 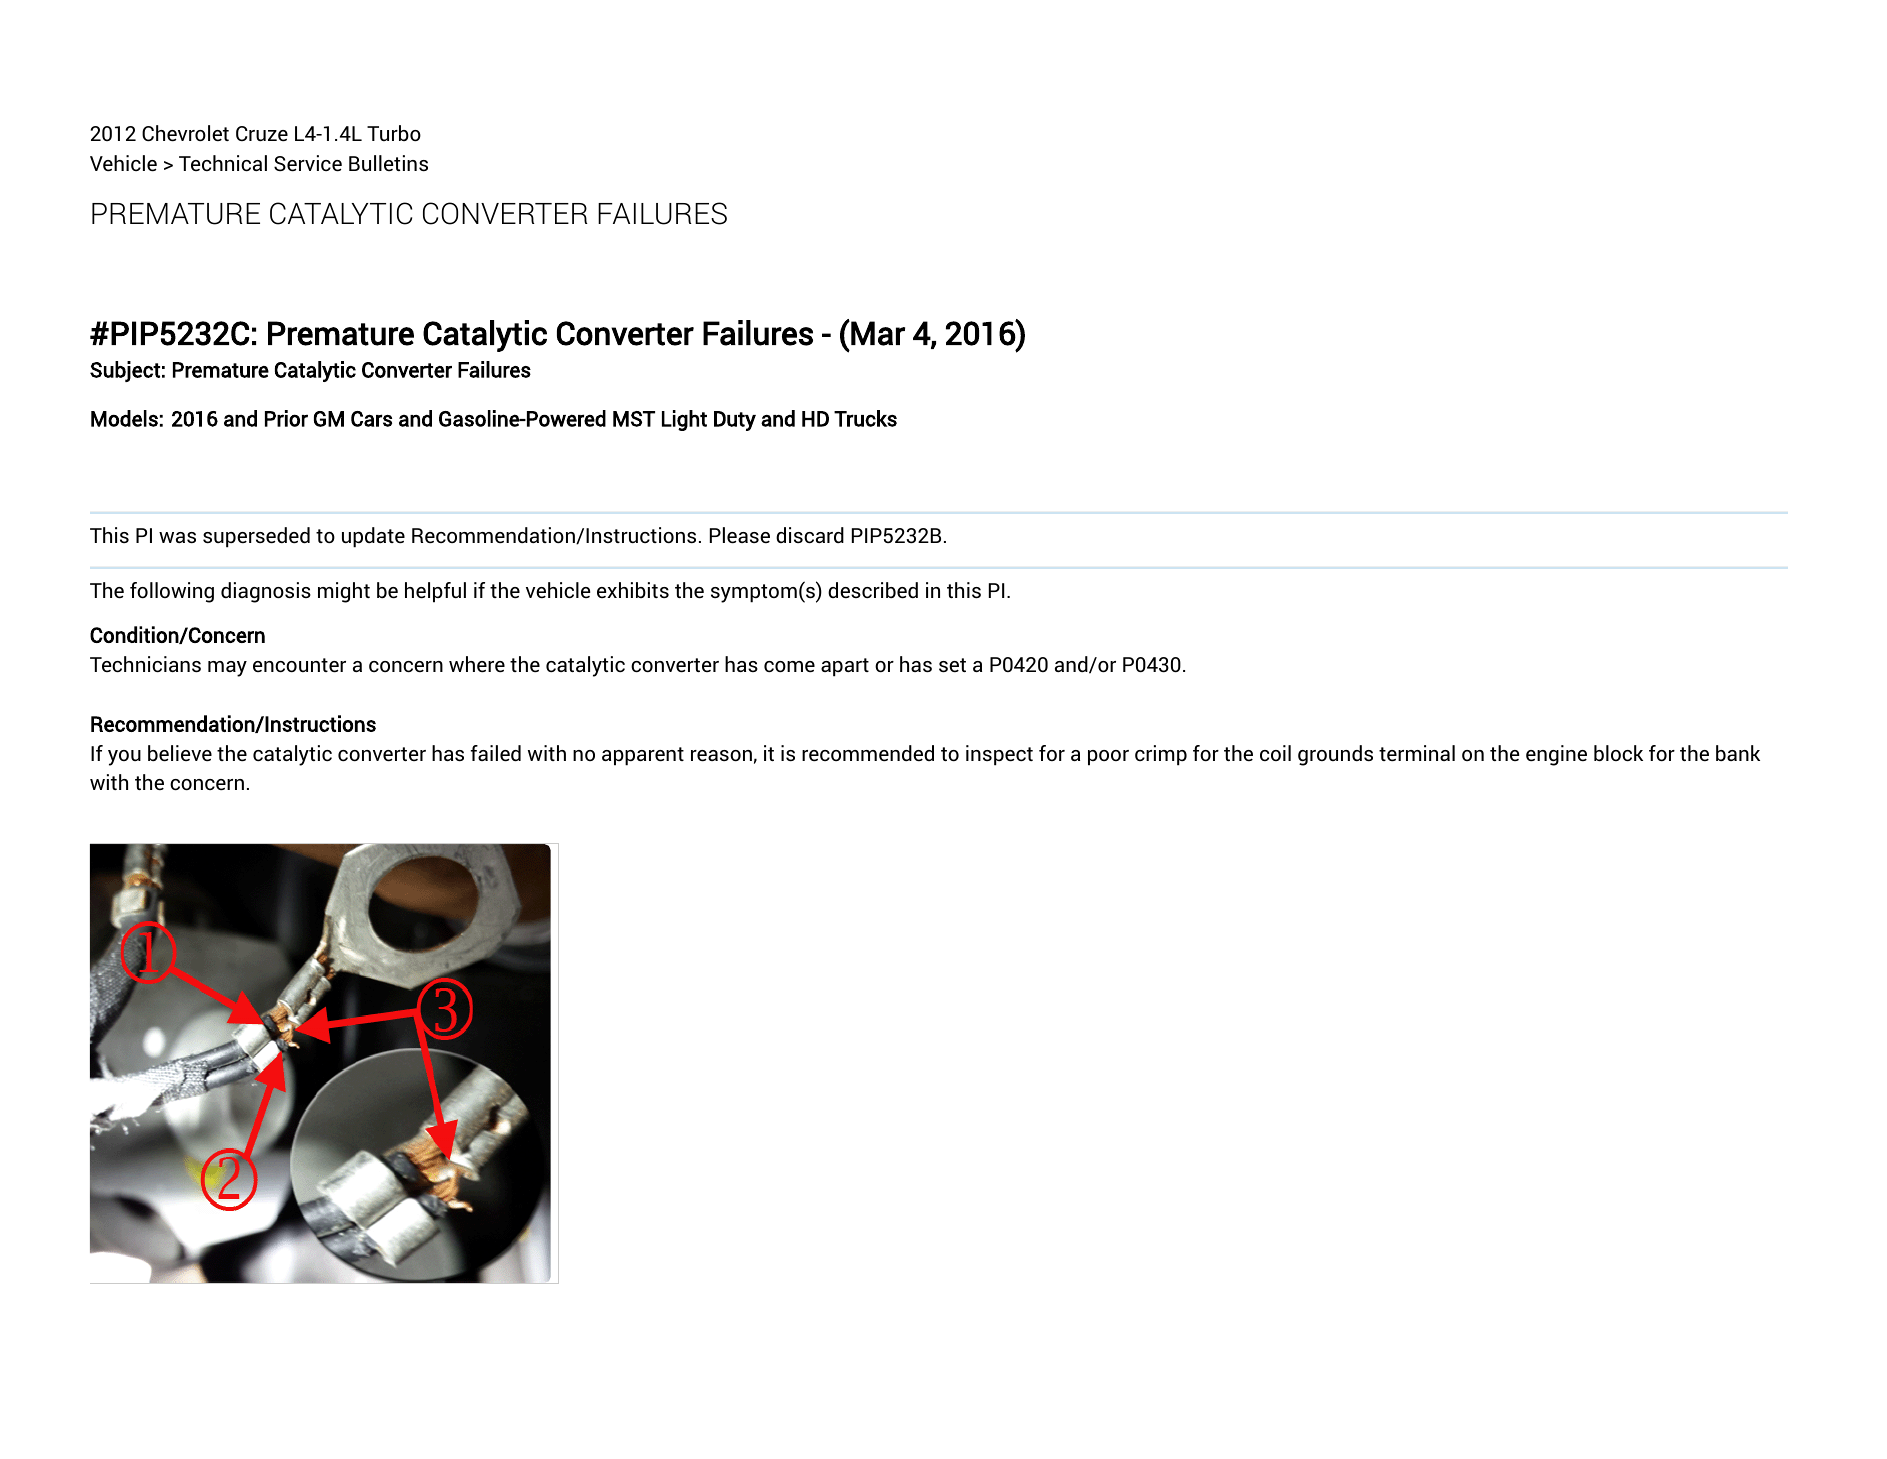 I want to click on Mar, so click(x=877, y=333).
